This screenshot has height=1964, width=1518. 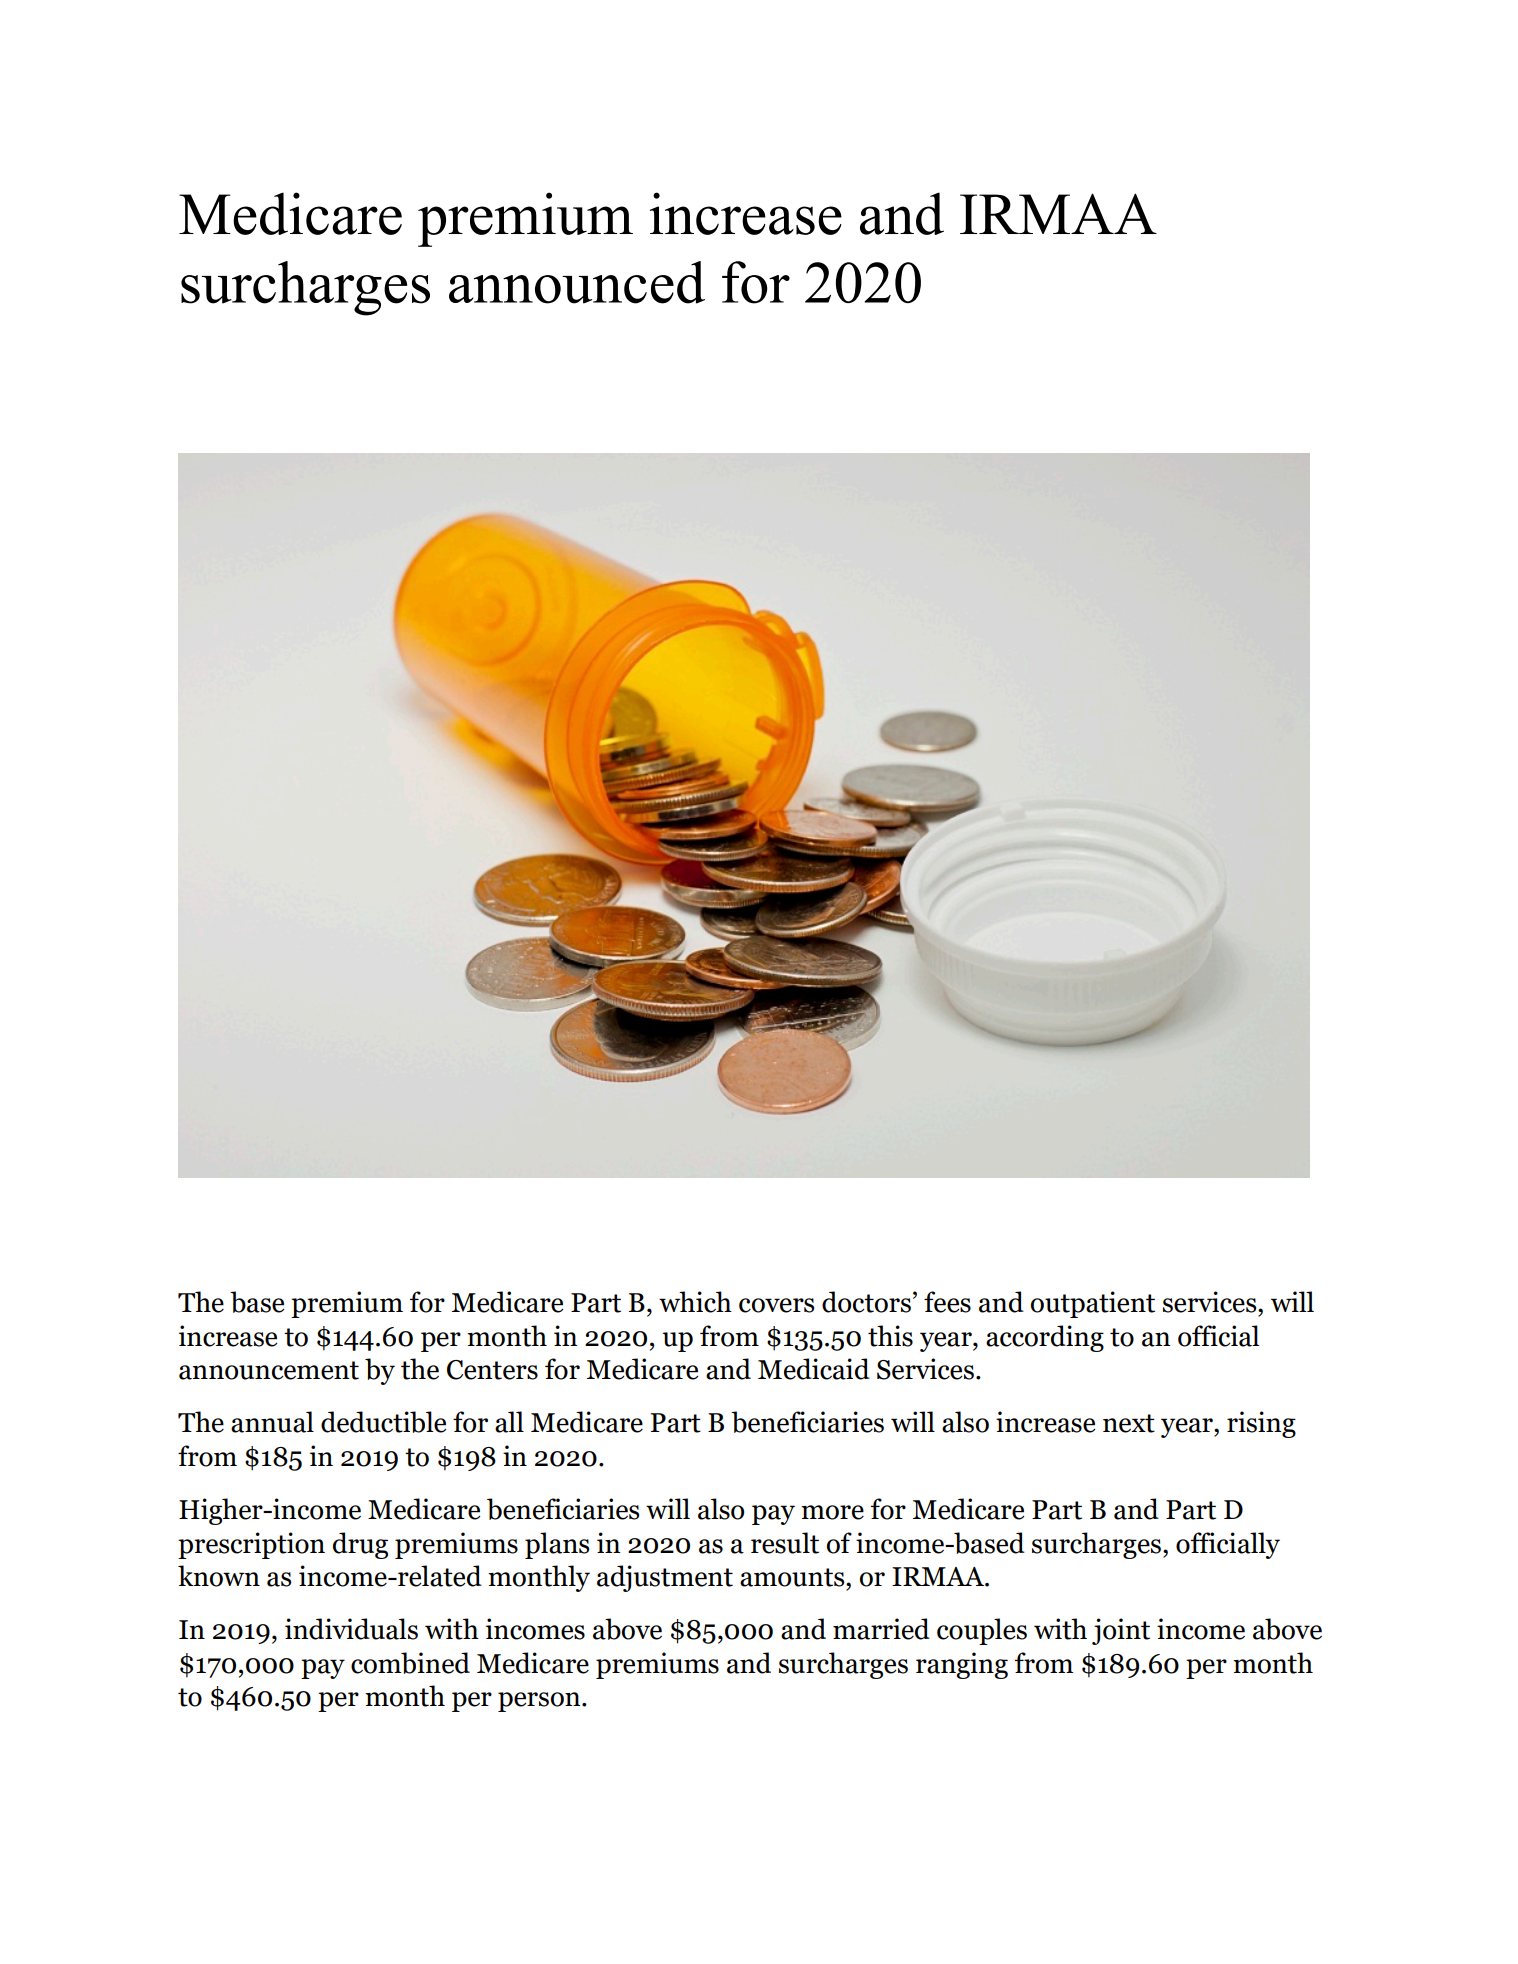 What do you see at coordinates (695, 1302) in the screenshot?
I see `which` at bounding box center [695, 1302].
